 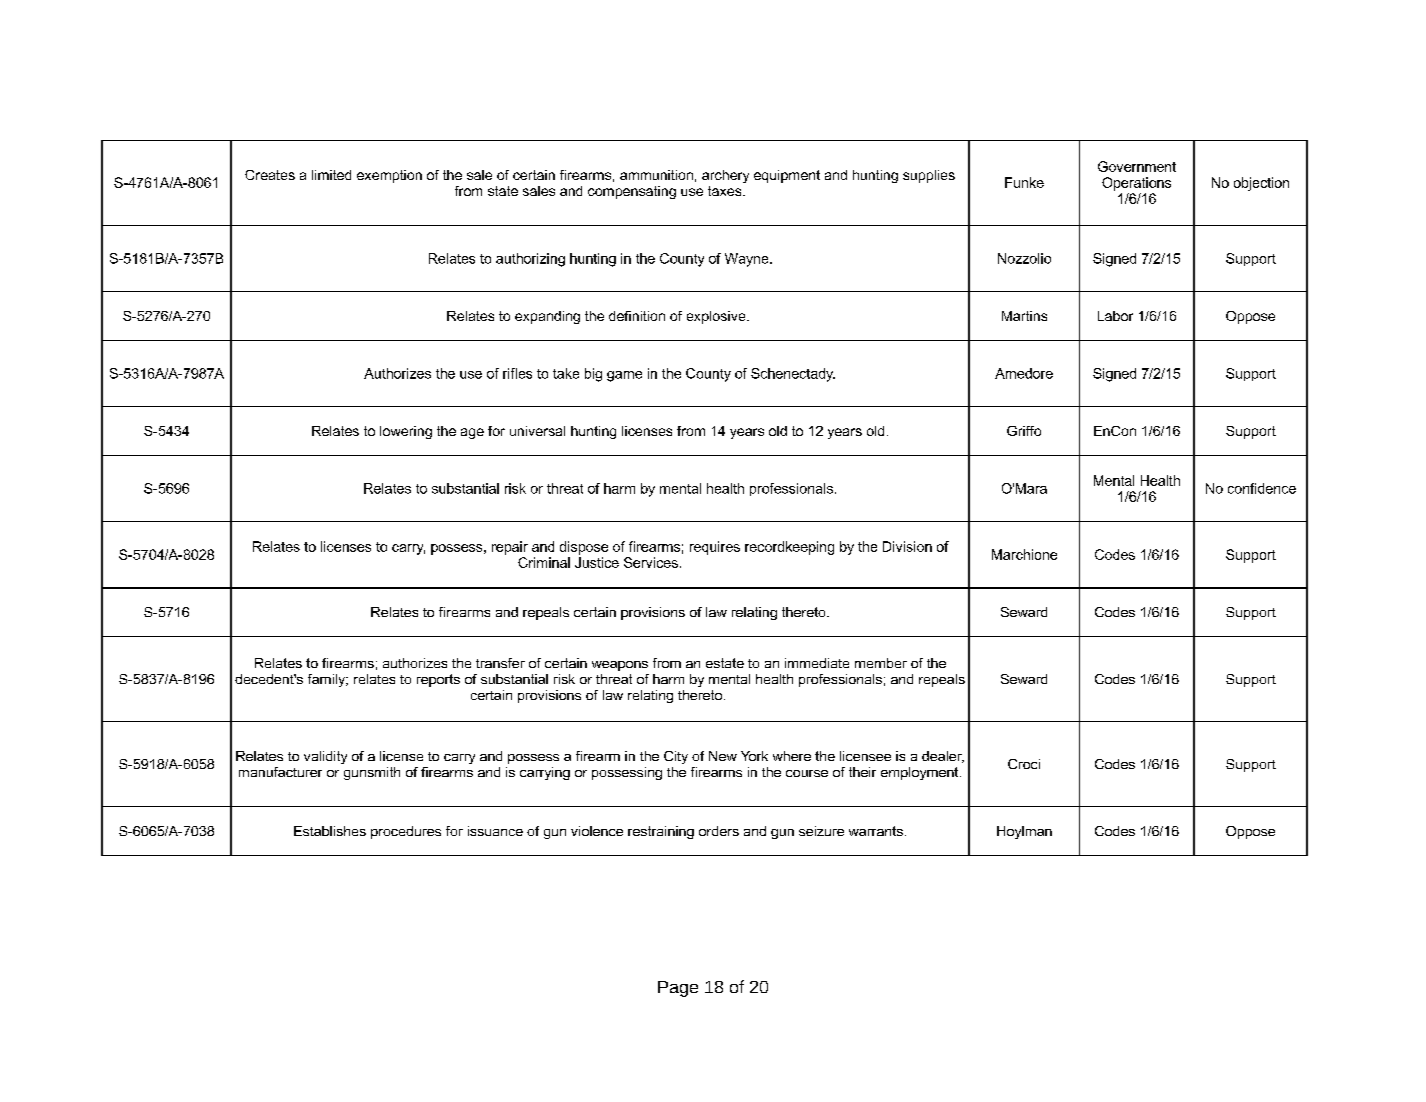 I want to click on Hoylman, so click(x=1024, y=832).
